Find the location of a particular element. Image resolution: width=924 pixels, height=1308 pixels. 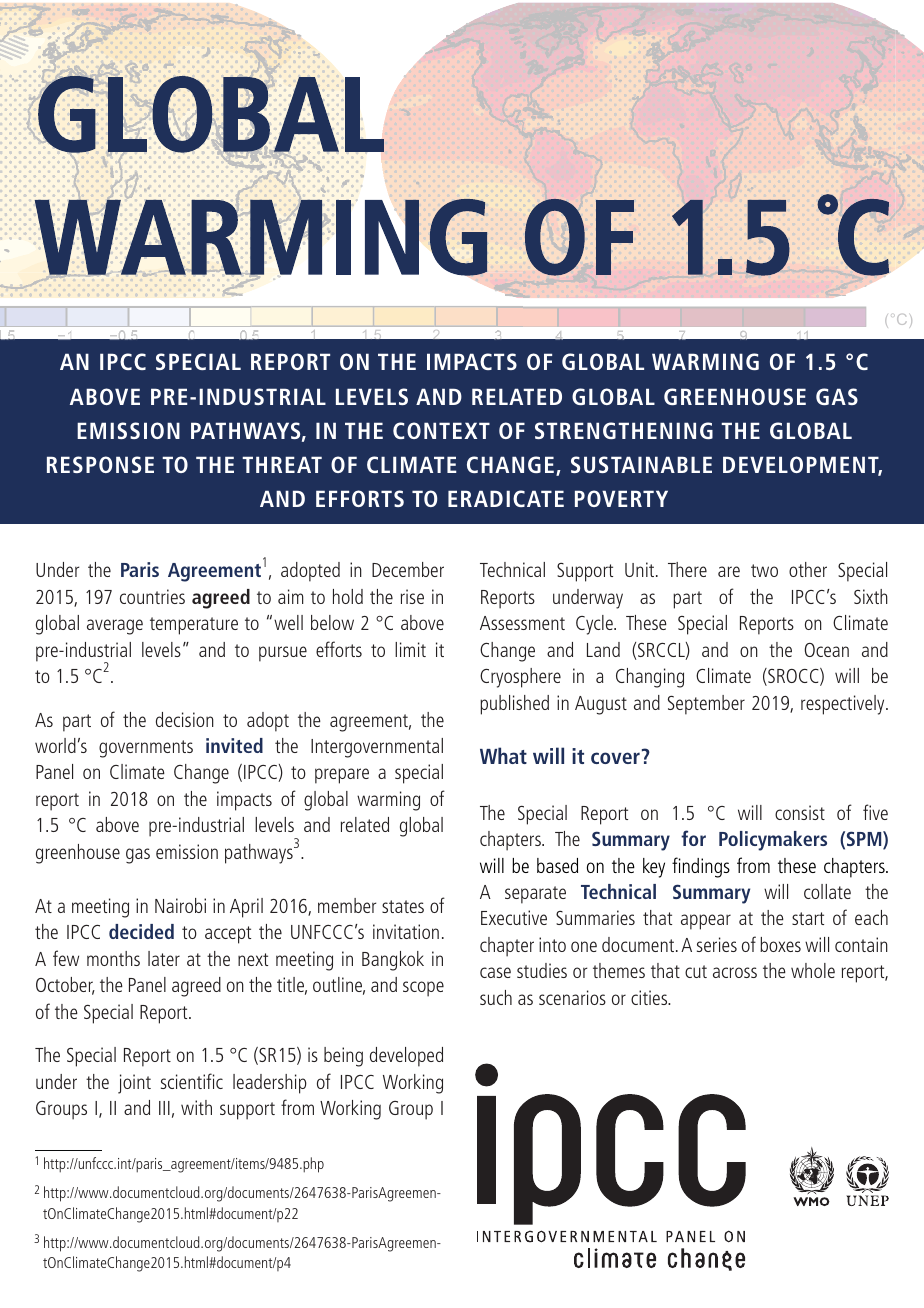

two is located at coordinates (764, 570).
